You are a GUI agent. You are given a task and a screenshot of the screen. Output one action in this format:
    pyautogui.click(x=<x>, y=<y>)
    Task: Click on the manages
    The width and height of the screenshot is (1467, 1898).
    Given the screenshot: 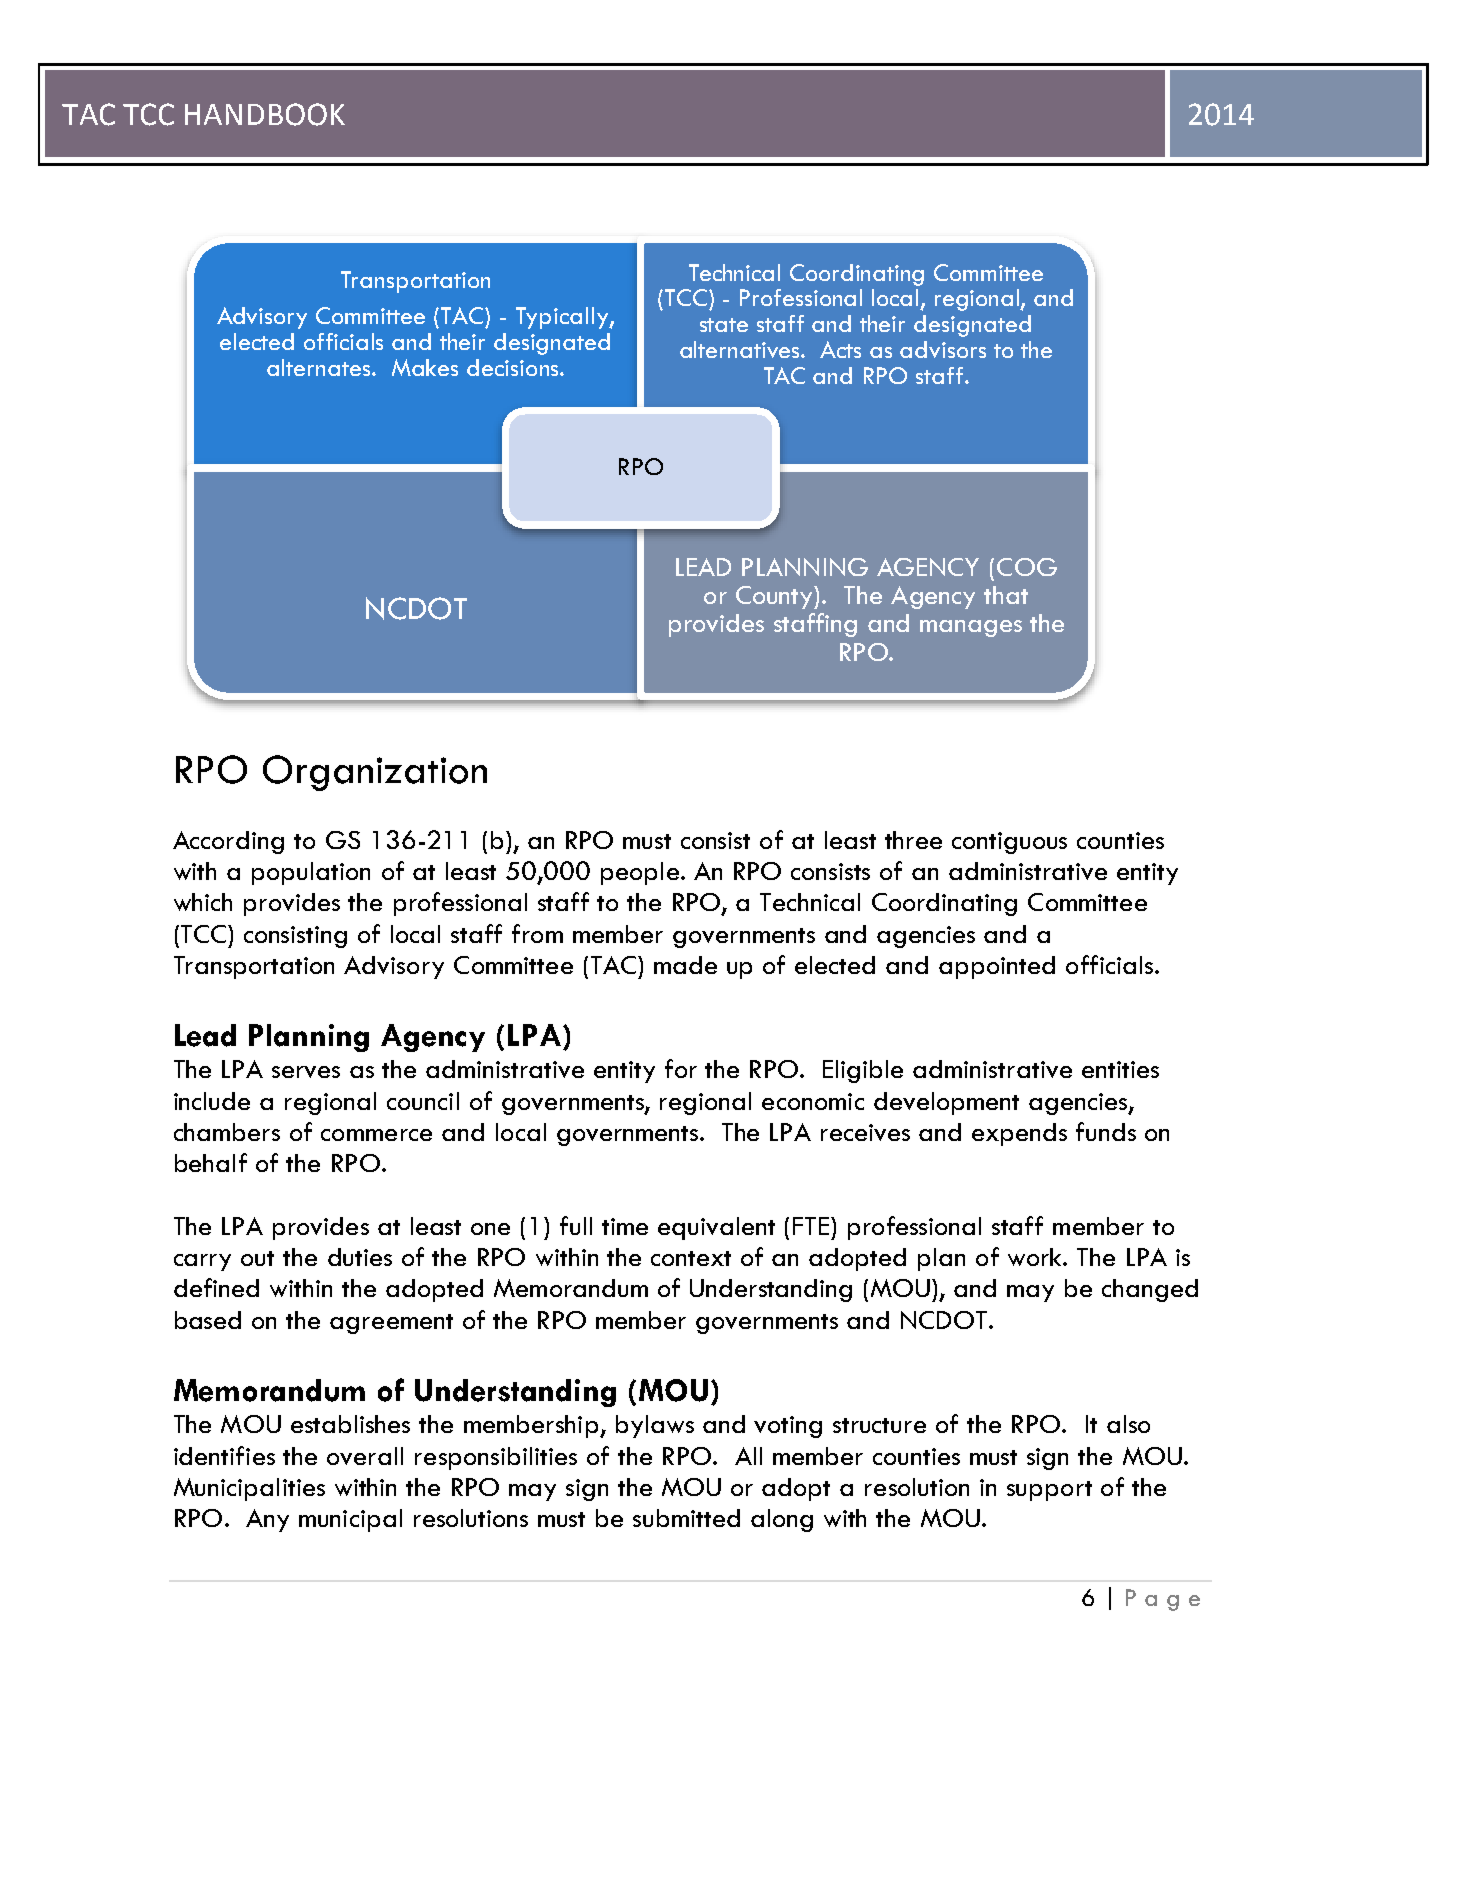 What is the action you would take?
    pyautogui.click(x=971, y=628)
